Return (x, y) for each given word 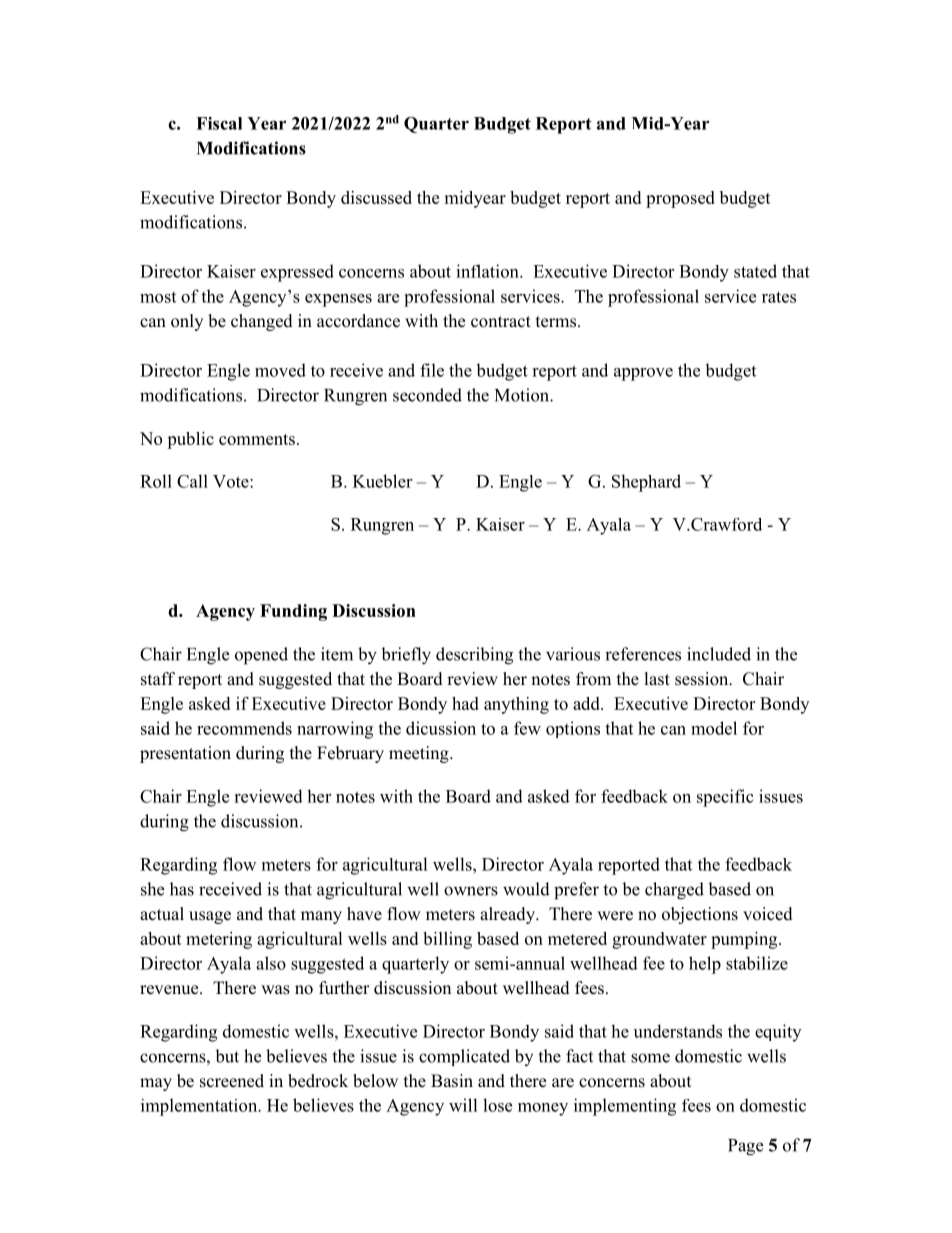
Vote (232, 481)
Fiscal (219, 123)
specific (725, 798)
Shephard (646, 483)
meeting (420, 754)
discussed (376, 197)
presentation (185, 754)
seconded (427, 395)
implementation (200, 1107)
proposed (680, 199)
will (463, 1105)
